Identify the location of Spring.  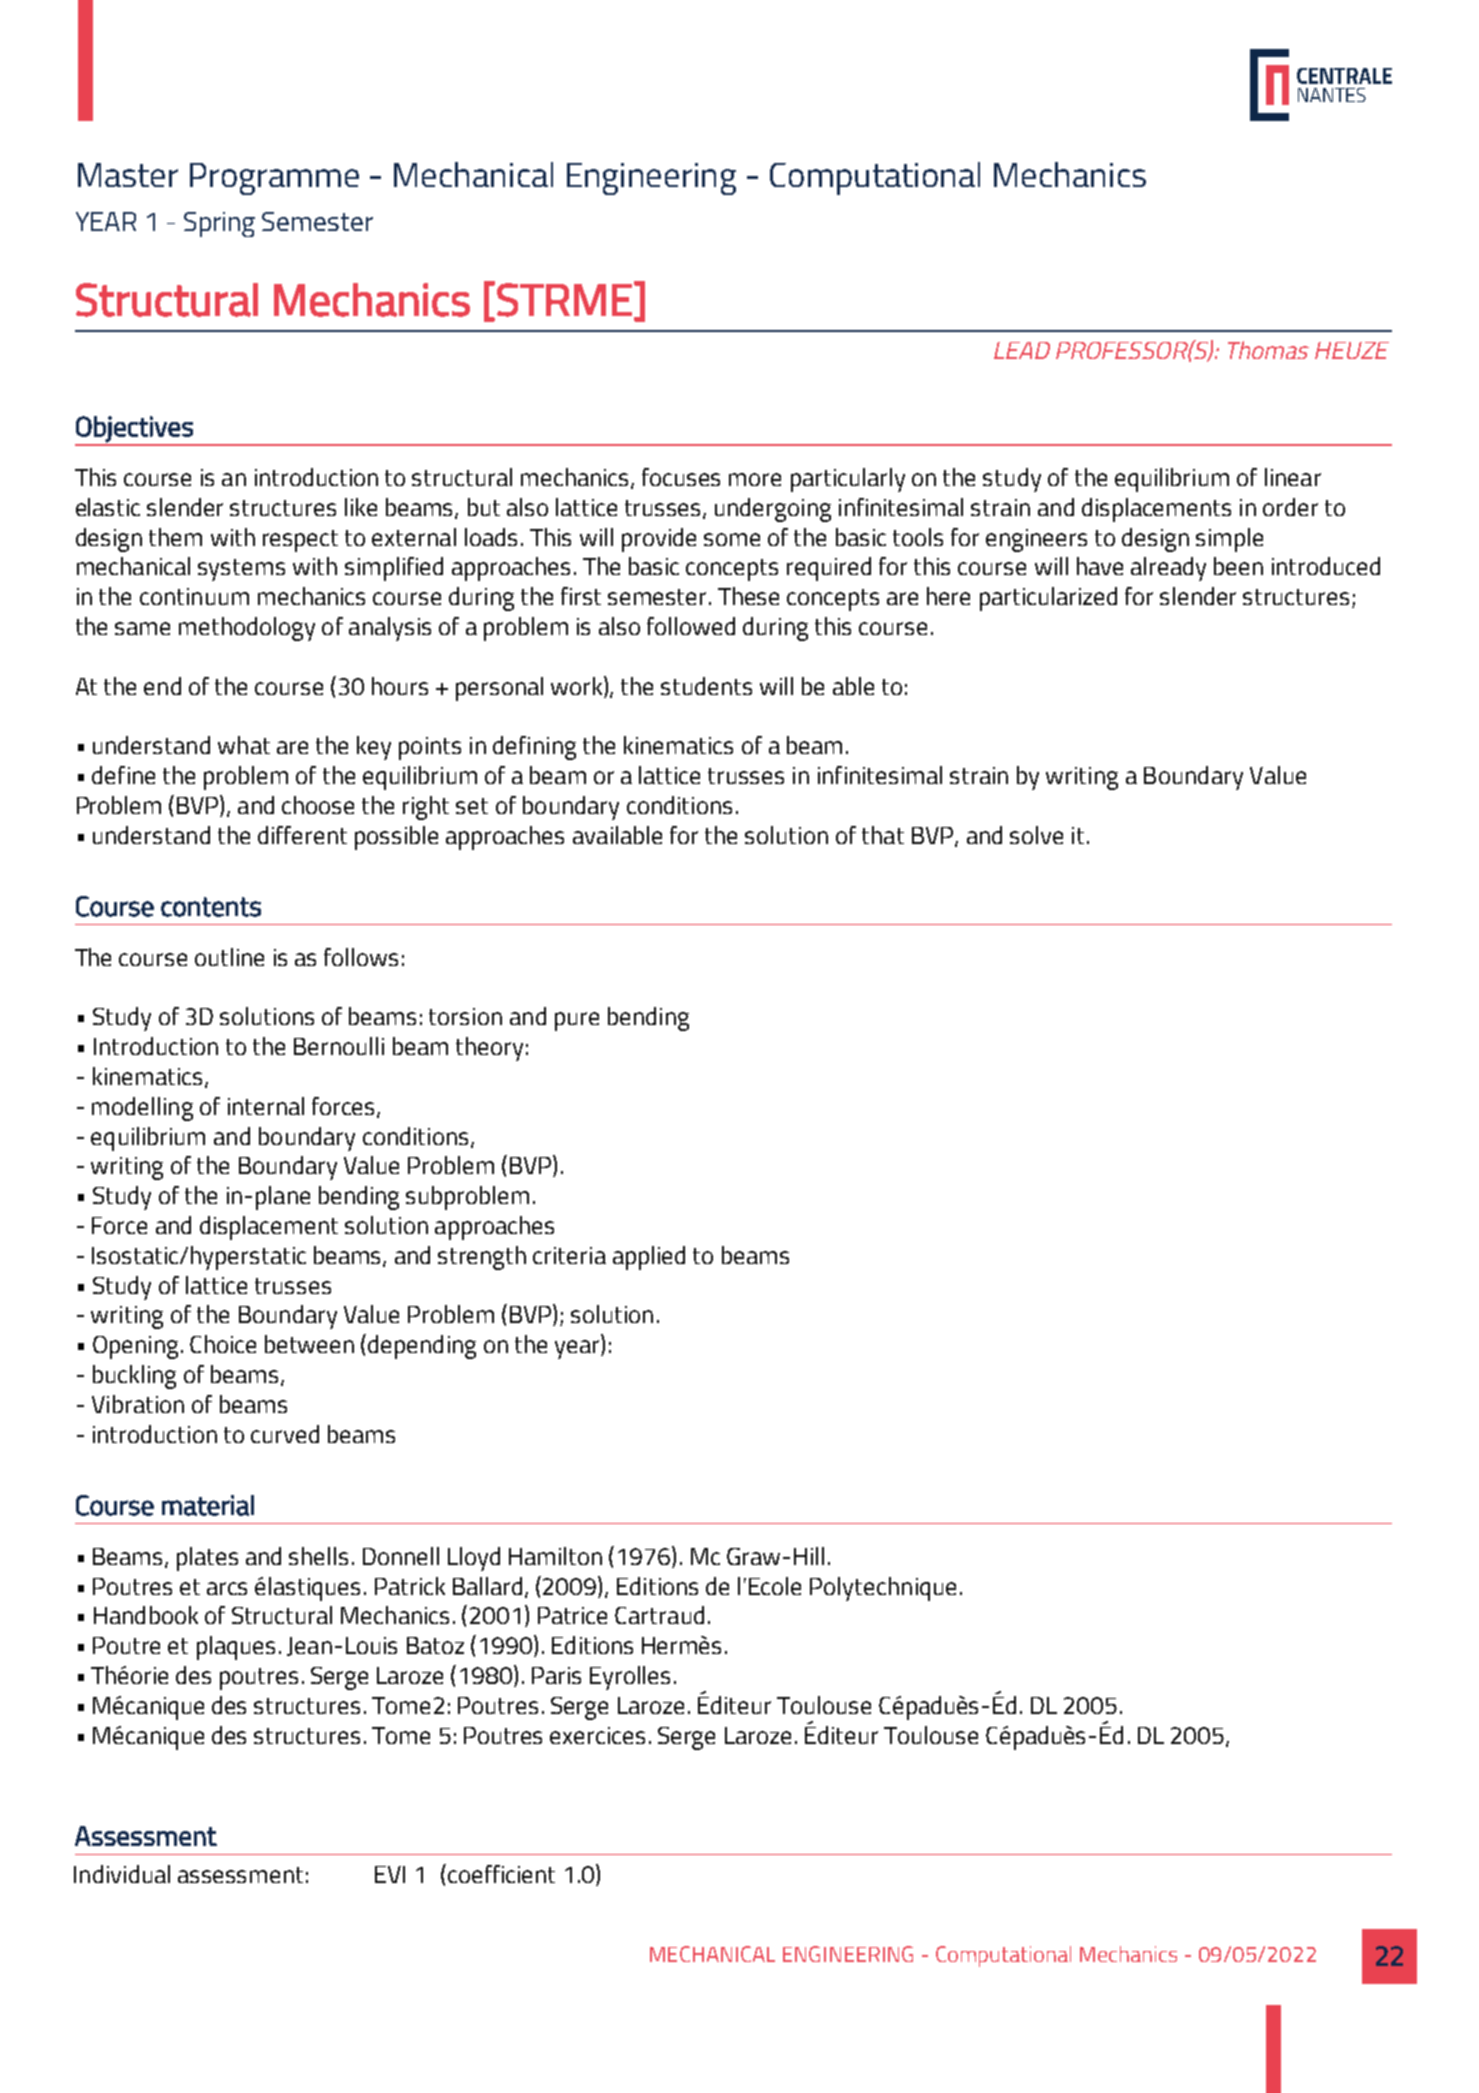
(219, 224).
